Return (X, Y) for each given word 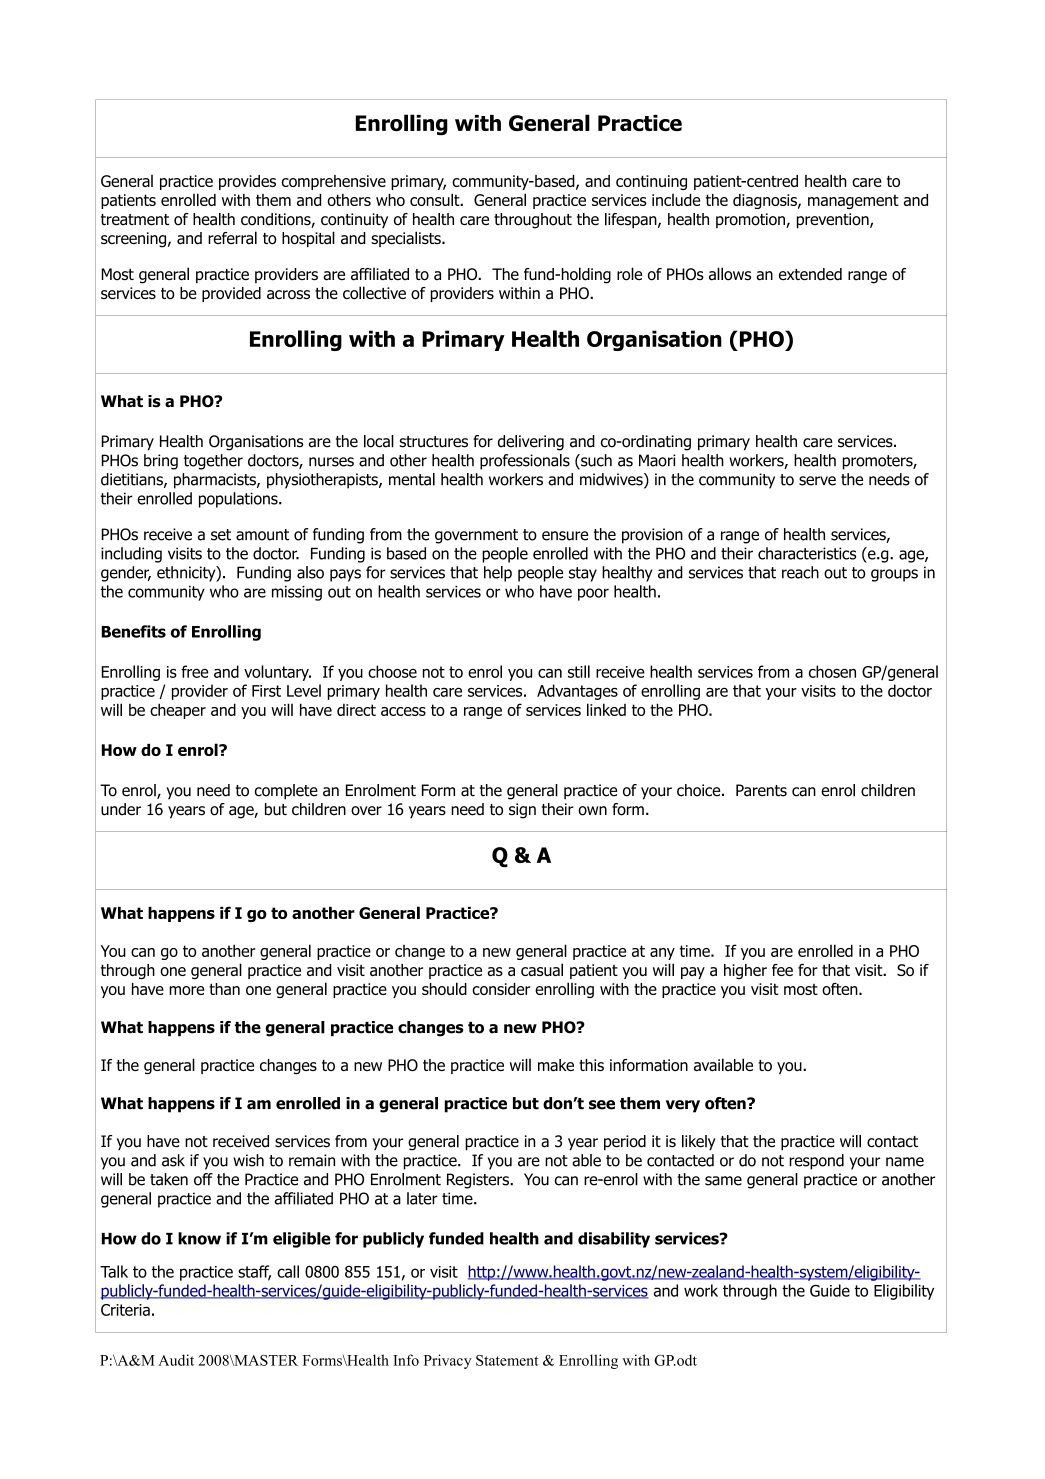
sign (522, 811)
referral (232, 237)
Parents (761, 790)
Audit (176, 1360)
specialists (407, 239)
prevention (834, 221)
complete (286, 792)
